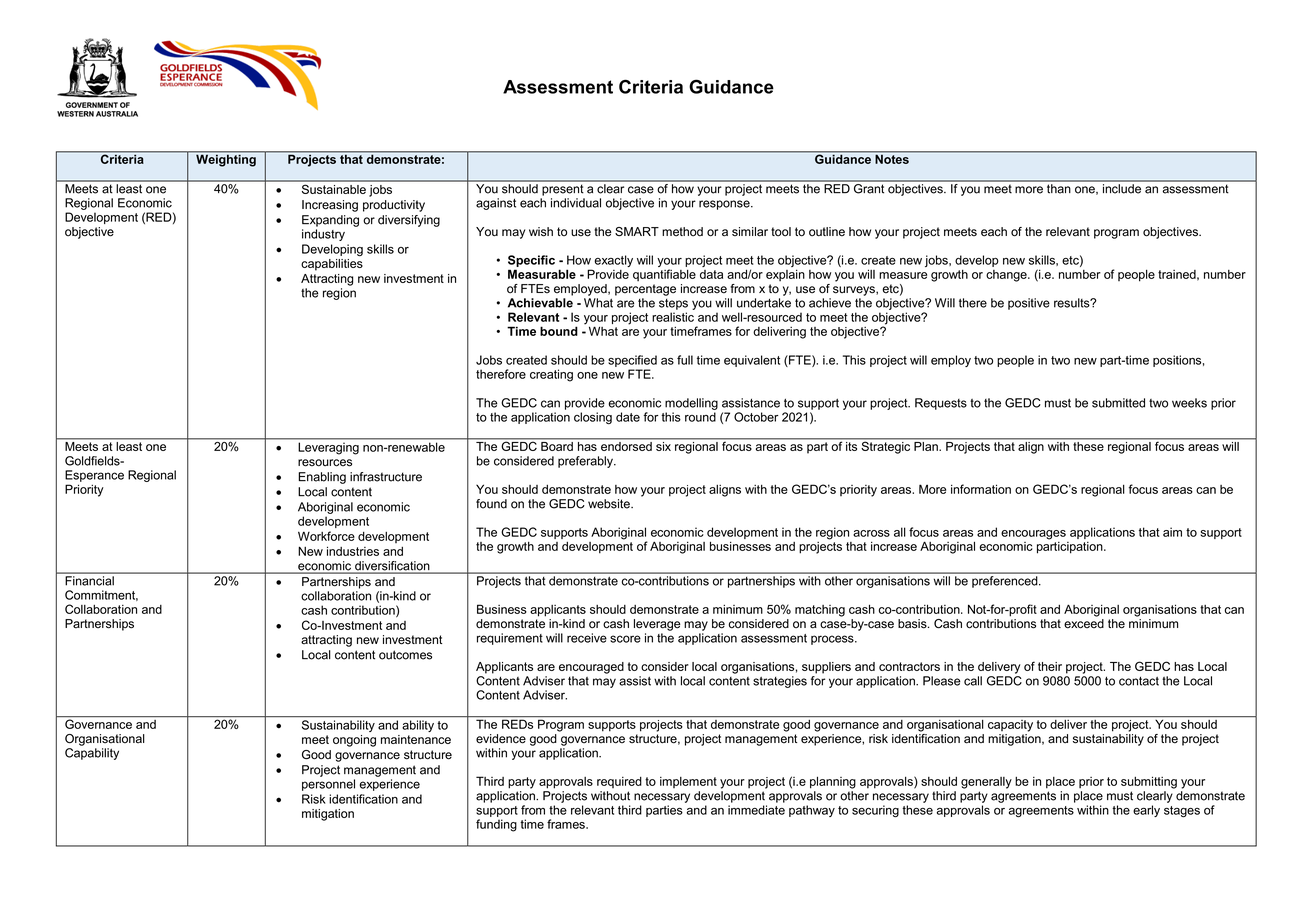  What do you see at coordinates (725, 205) in the screenshot?
I see `response` at bounding box center [725, 205].
